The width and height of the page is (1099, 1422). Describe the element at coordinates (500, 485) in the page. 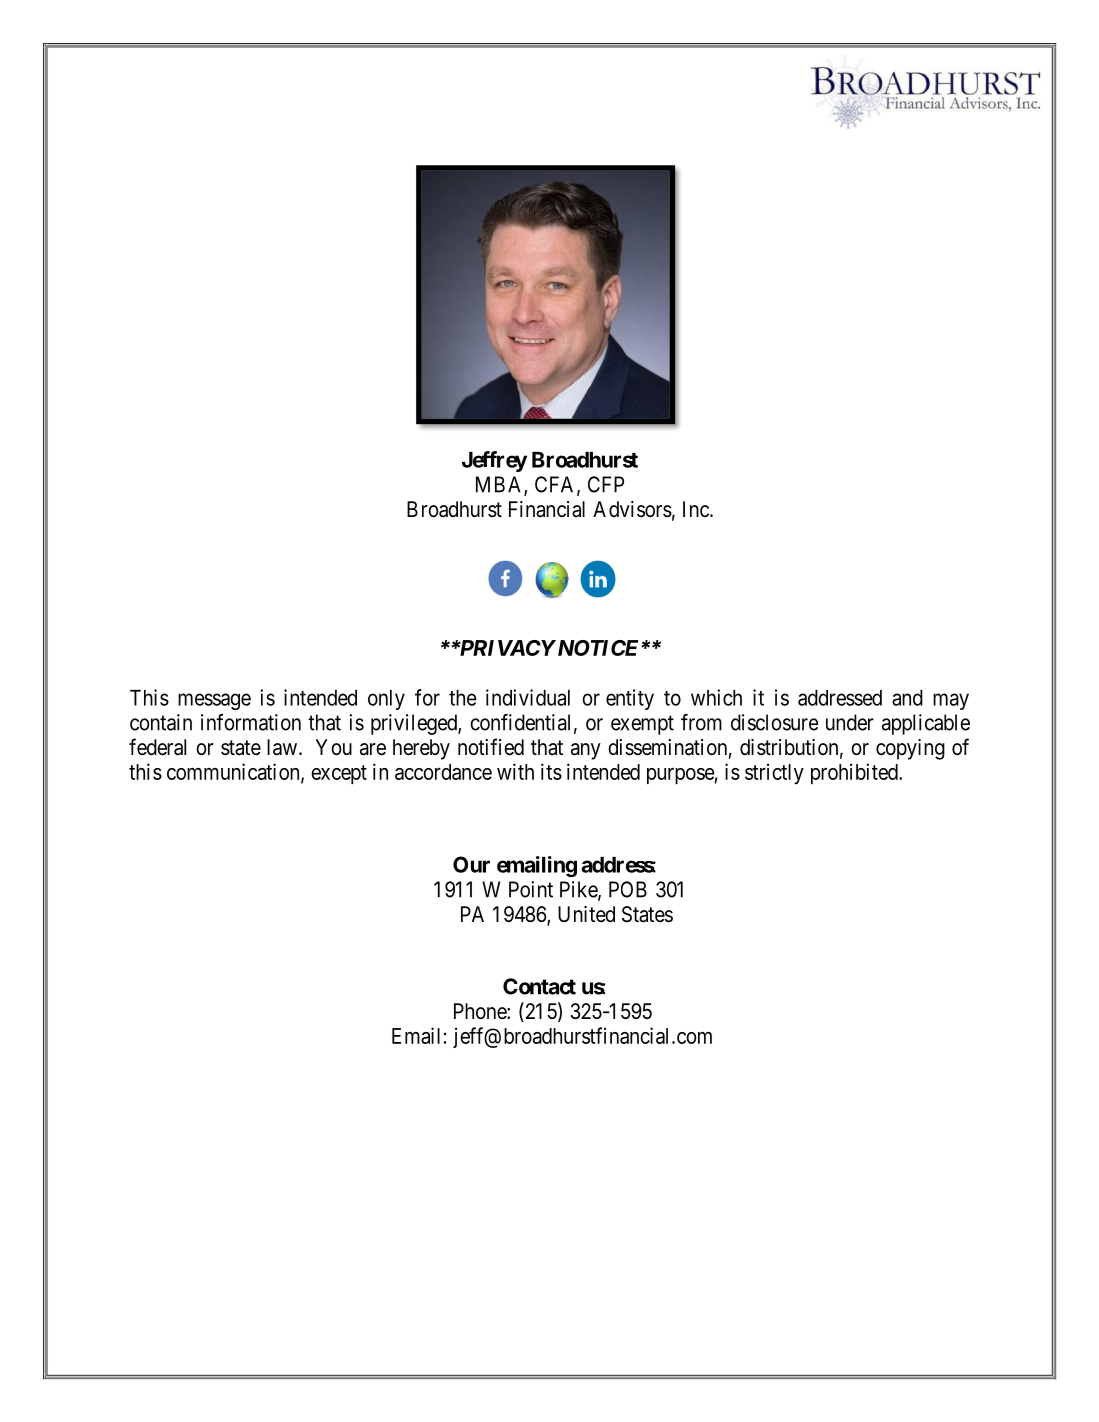

I see `MBA` at that location.
